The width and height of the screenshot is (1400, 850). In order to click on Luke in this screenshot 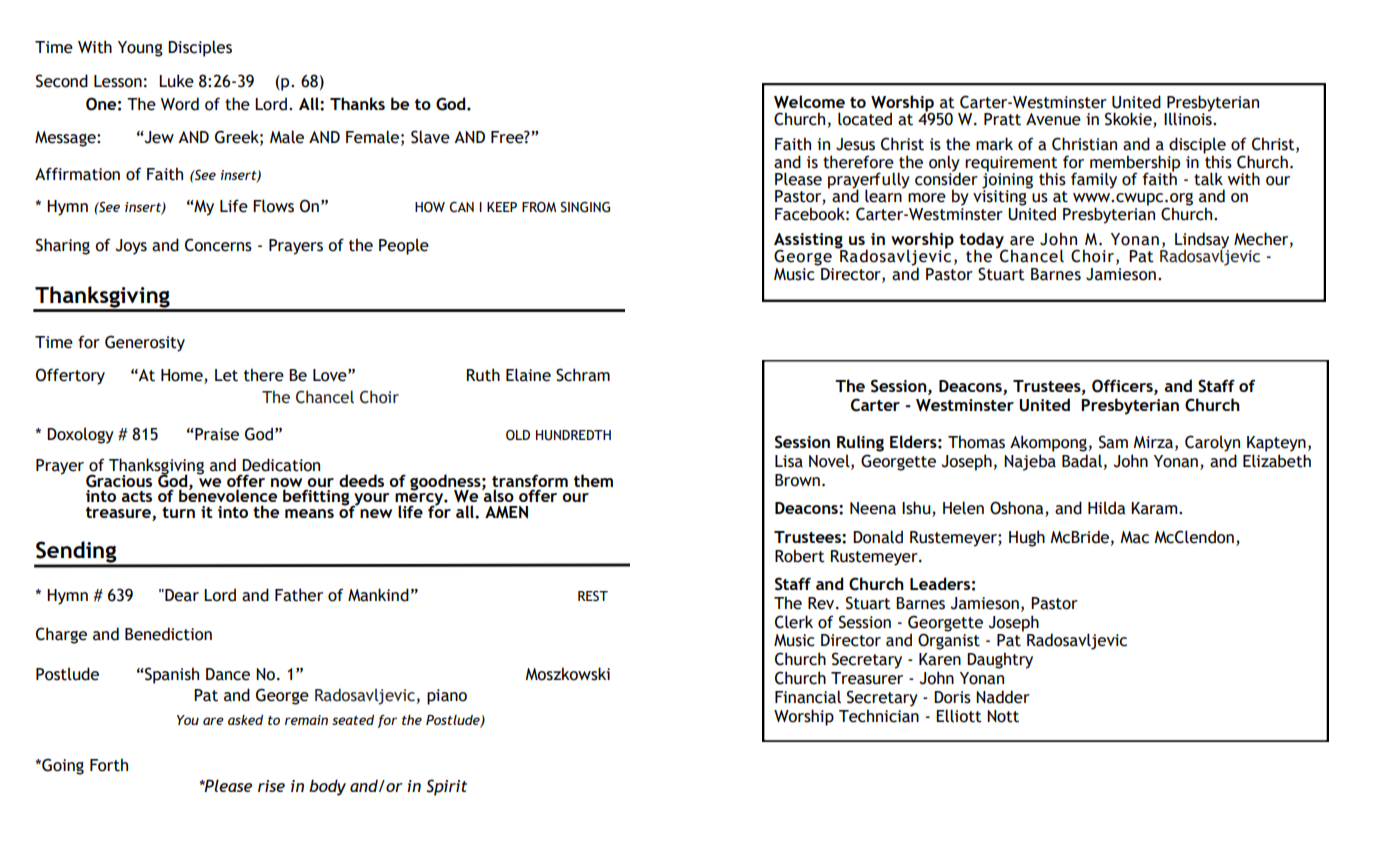, I will do `click(176, 81)`.
